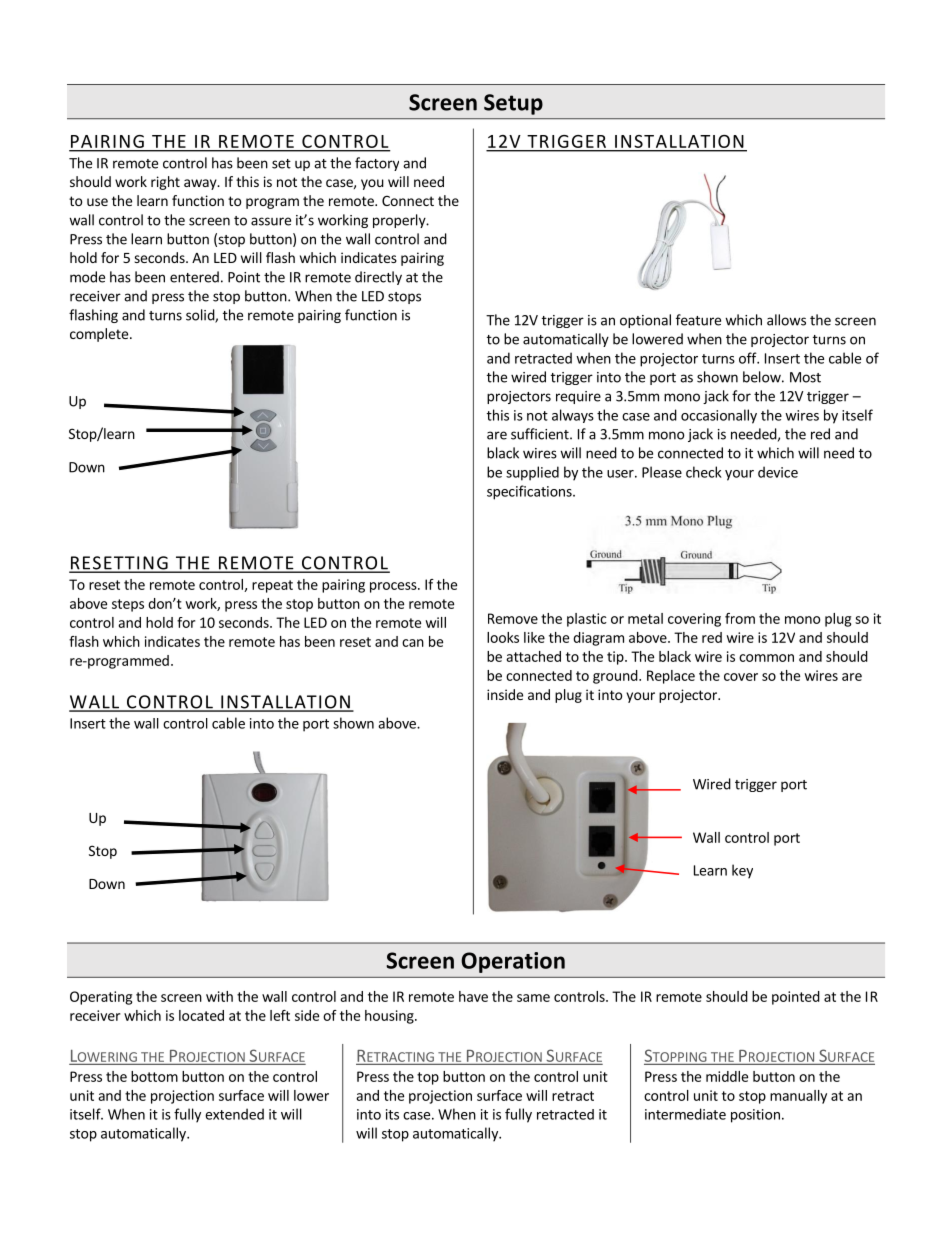  Describe the element at coordinates (390, 1017) in the image. I see `housing` at that location.
